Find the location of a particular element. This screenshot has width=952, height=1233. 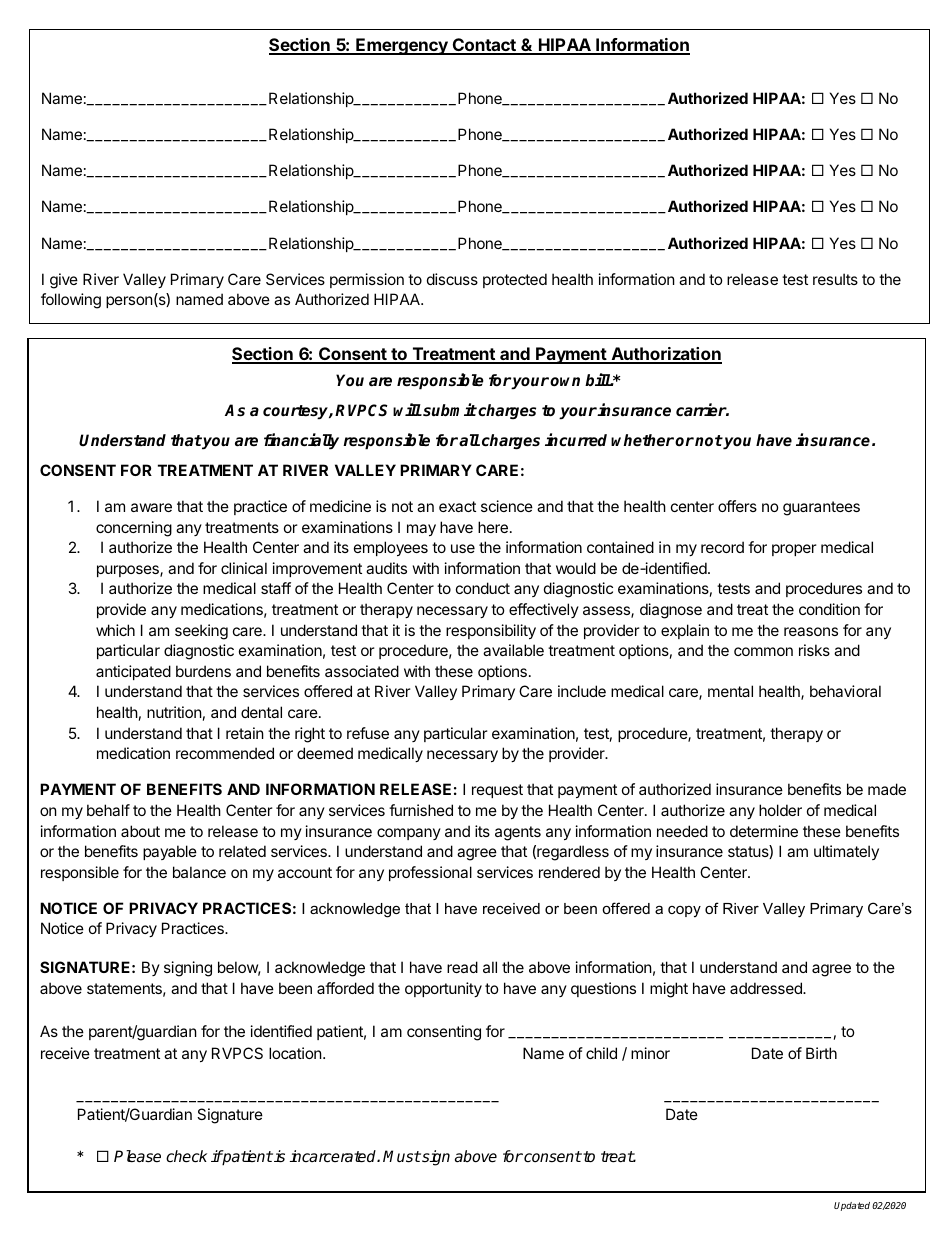

recommended is located at coordinates (225, 753).
